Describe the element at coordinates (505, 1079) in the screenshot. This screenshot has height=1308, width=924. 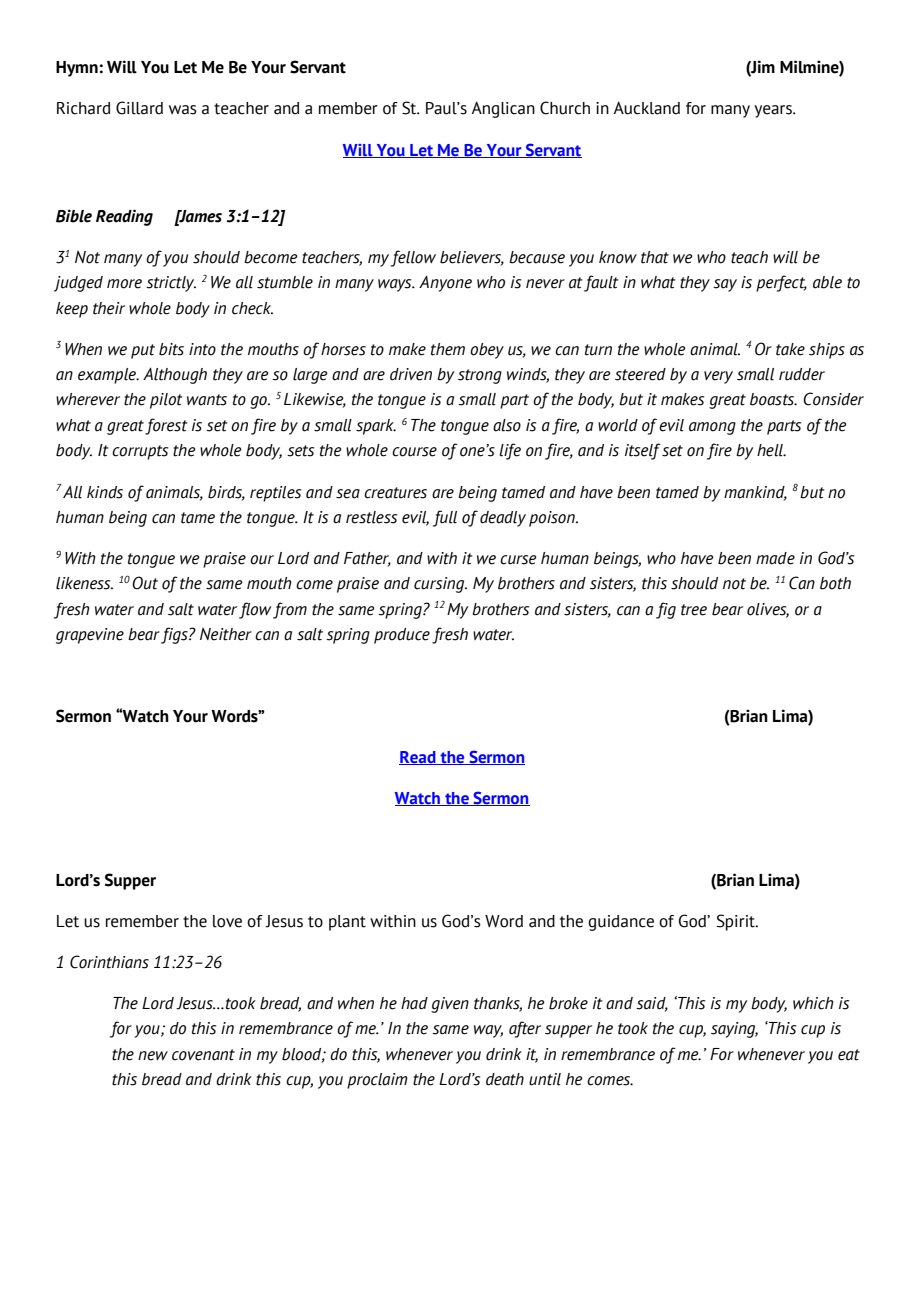
I see `death` at that location.
